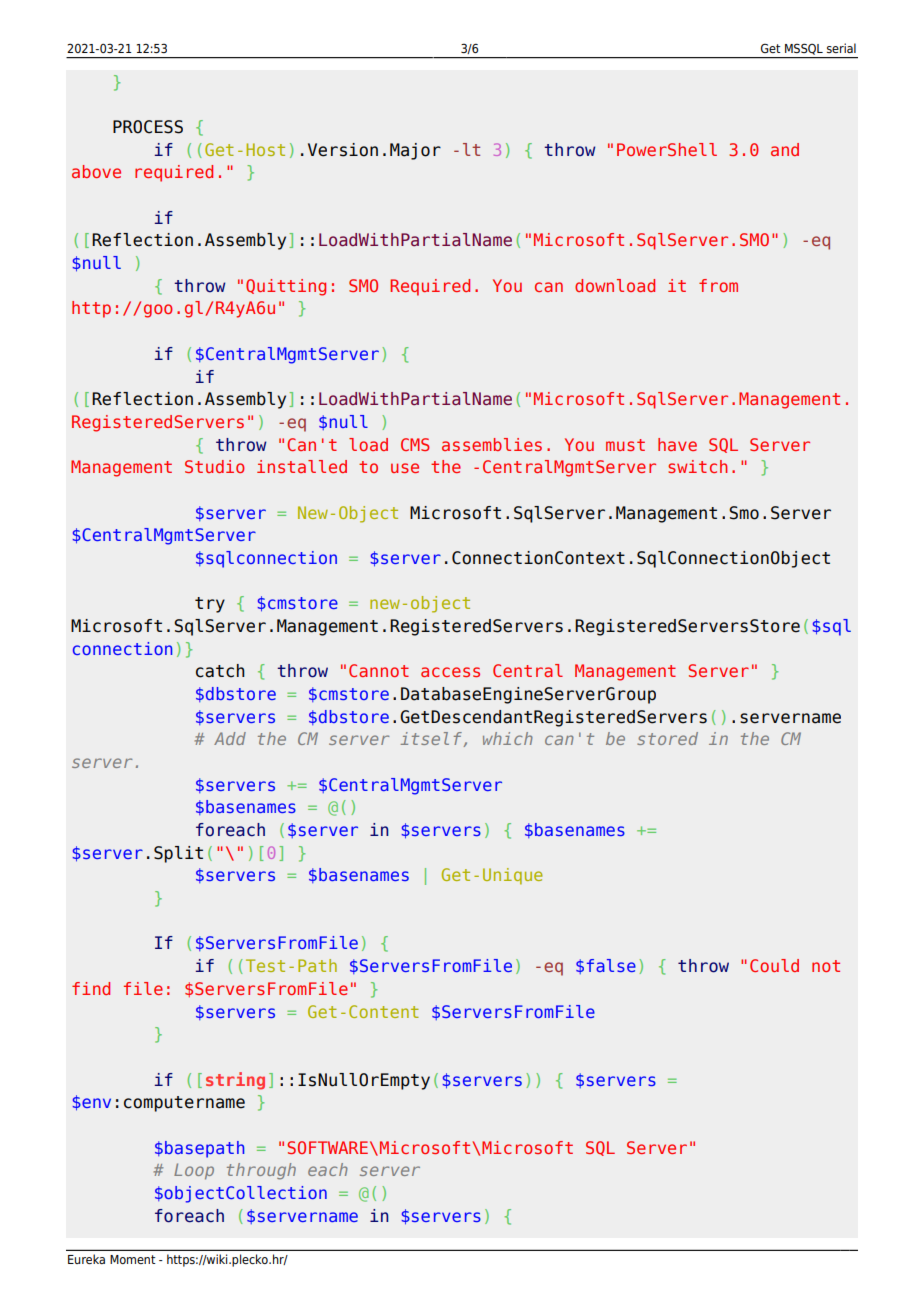 This screenshot has height=1308, width=924. What do you see at coordinates (286, 287) in the screenshot?
I see `Quitting` at bounding box center [286, 287].
